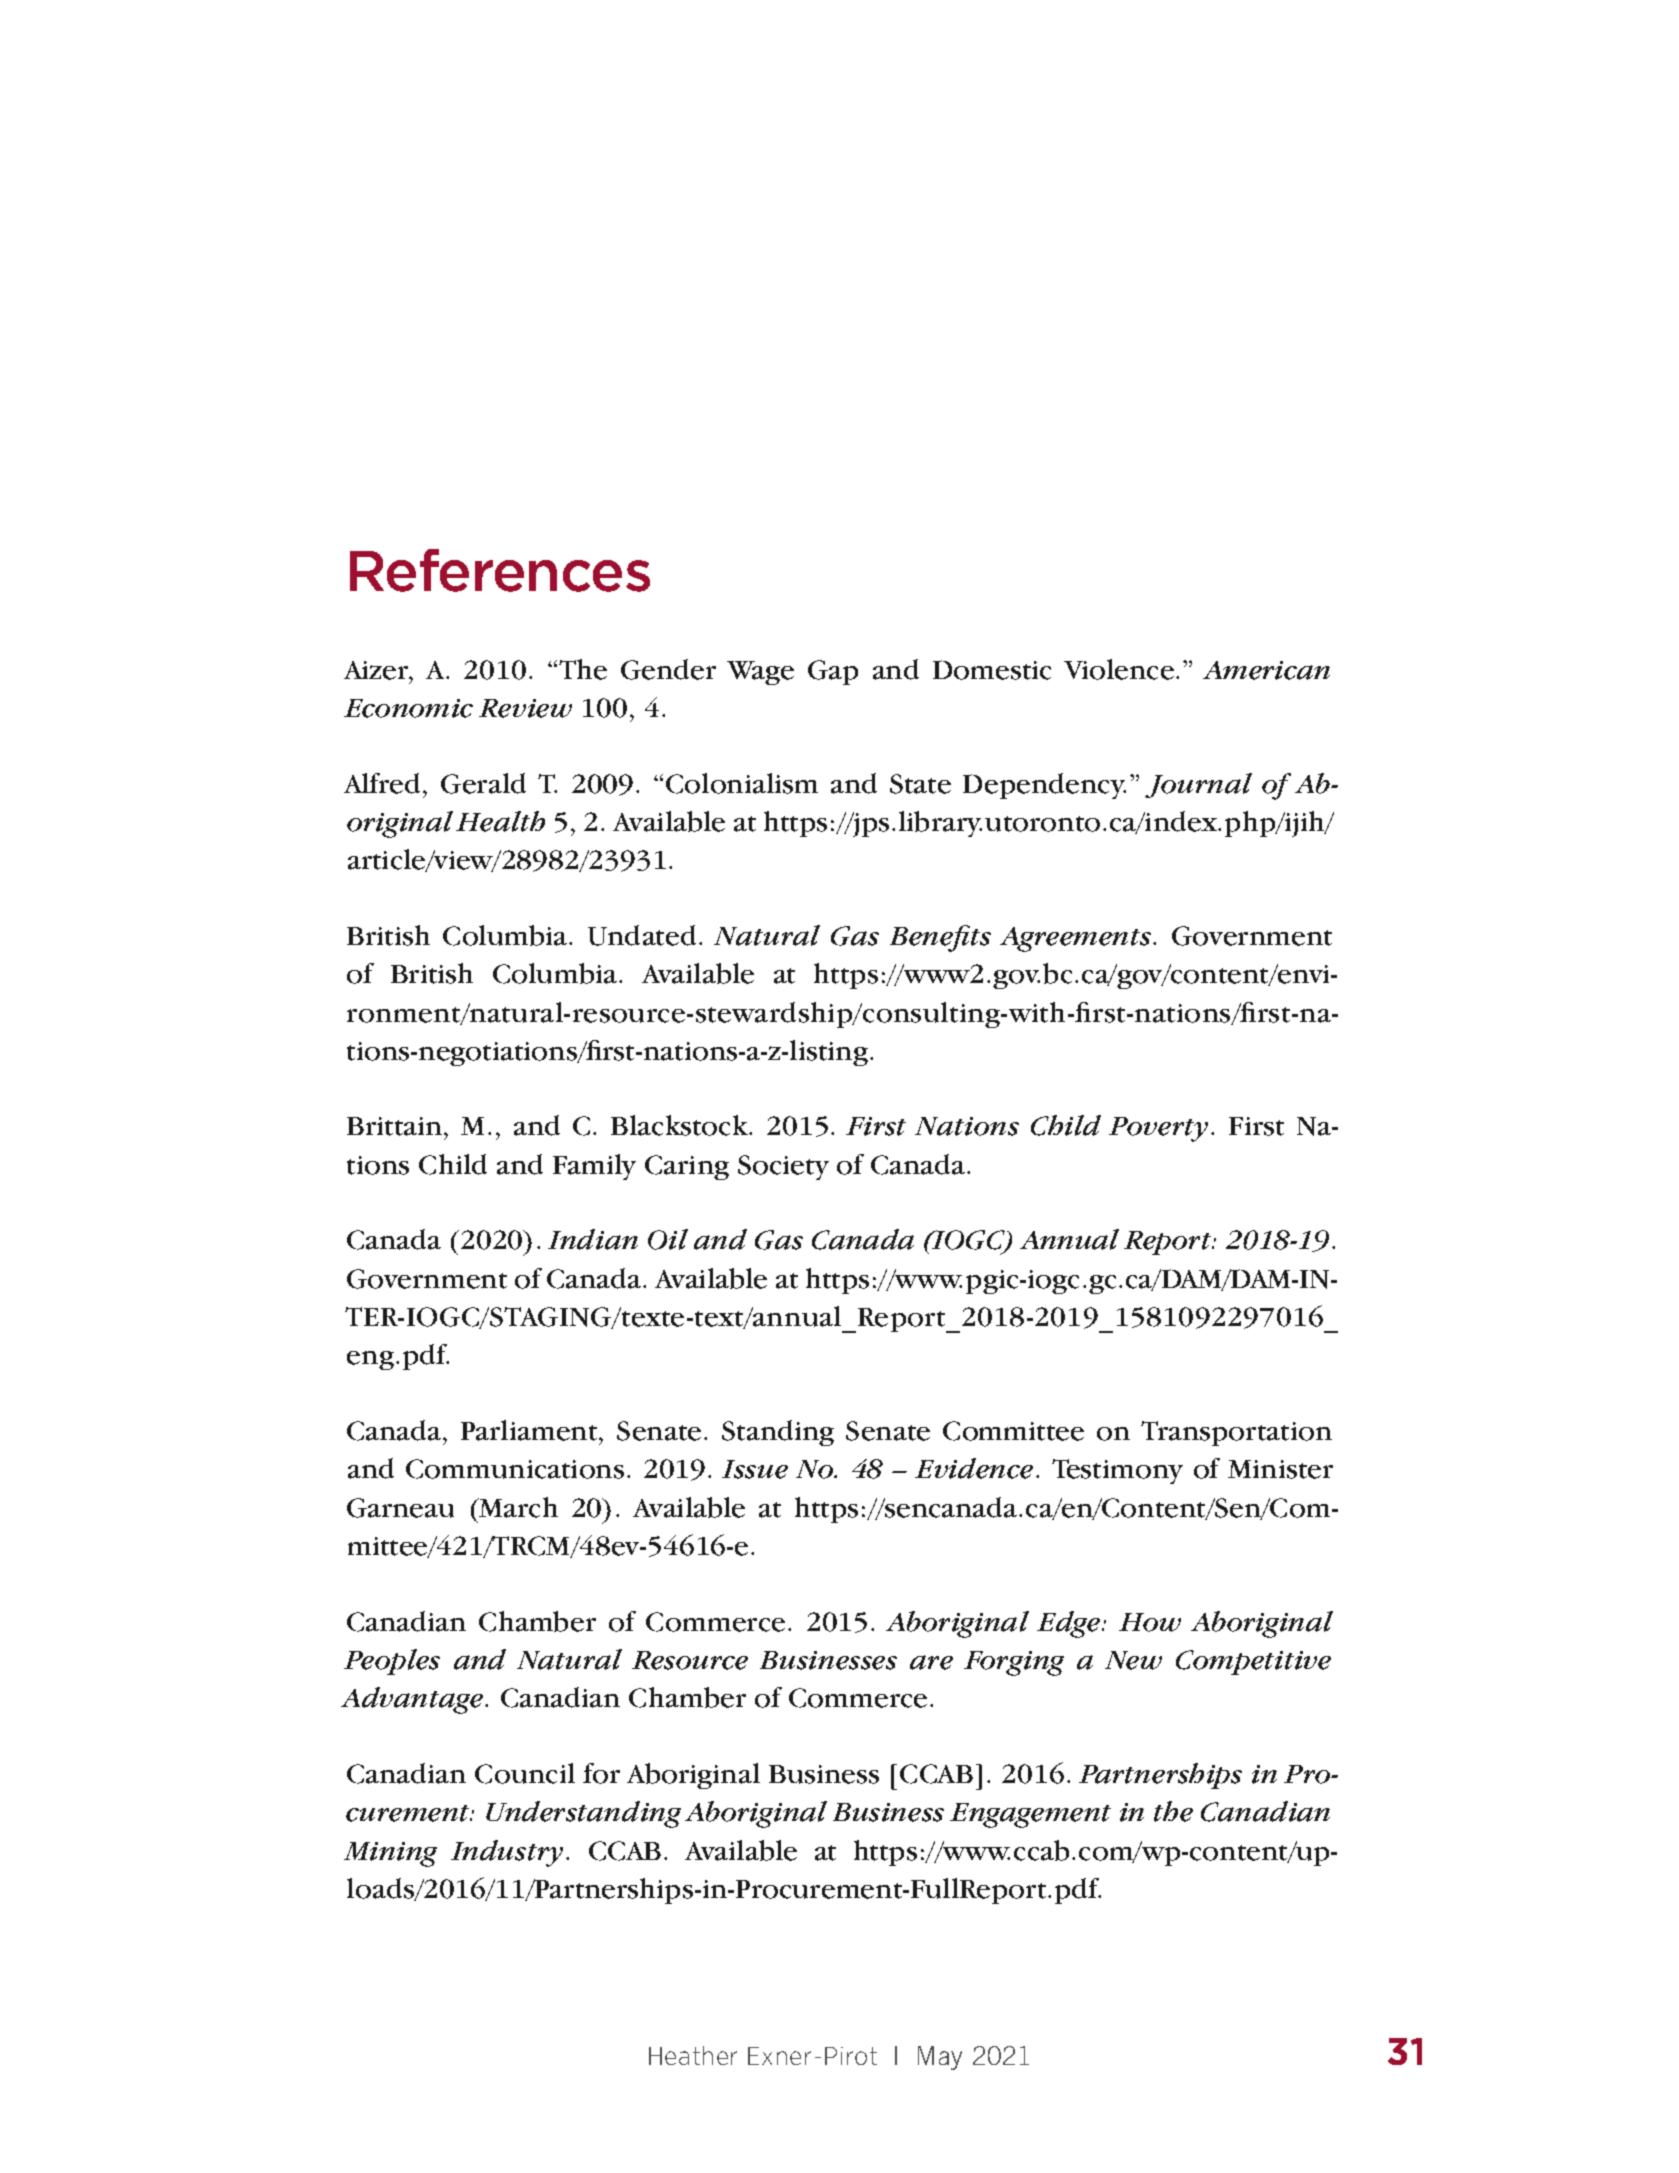 This document has height=2173, width=1679. I want to click on References, so click(500, 570).
